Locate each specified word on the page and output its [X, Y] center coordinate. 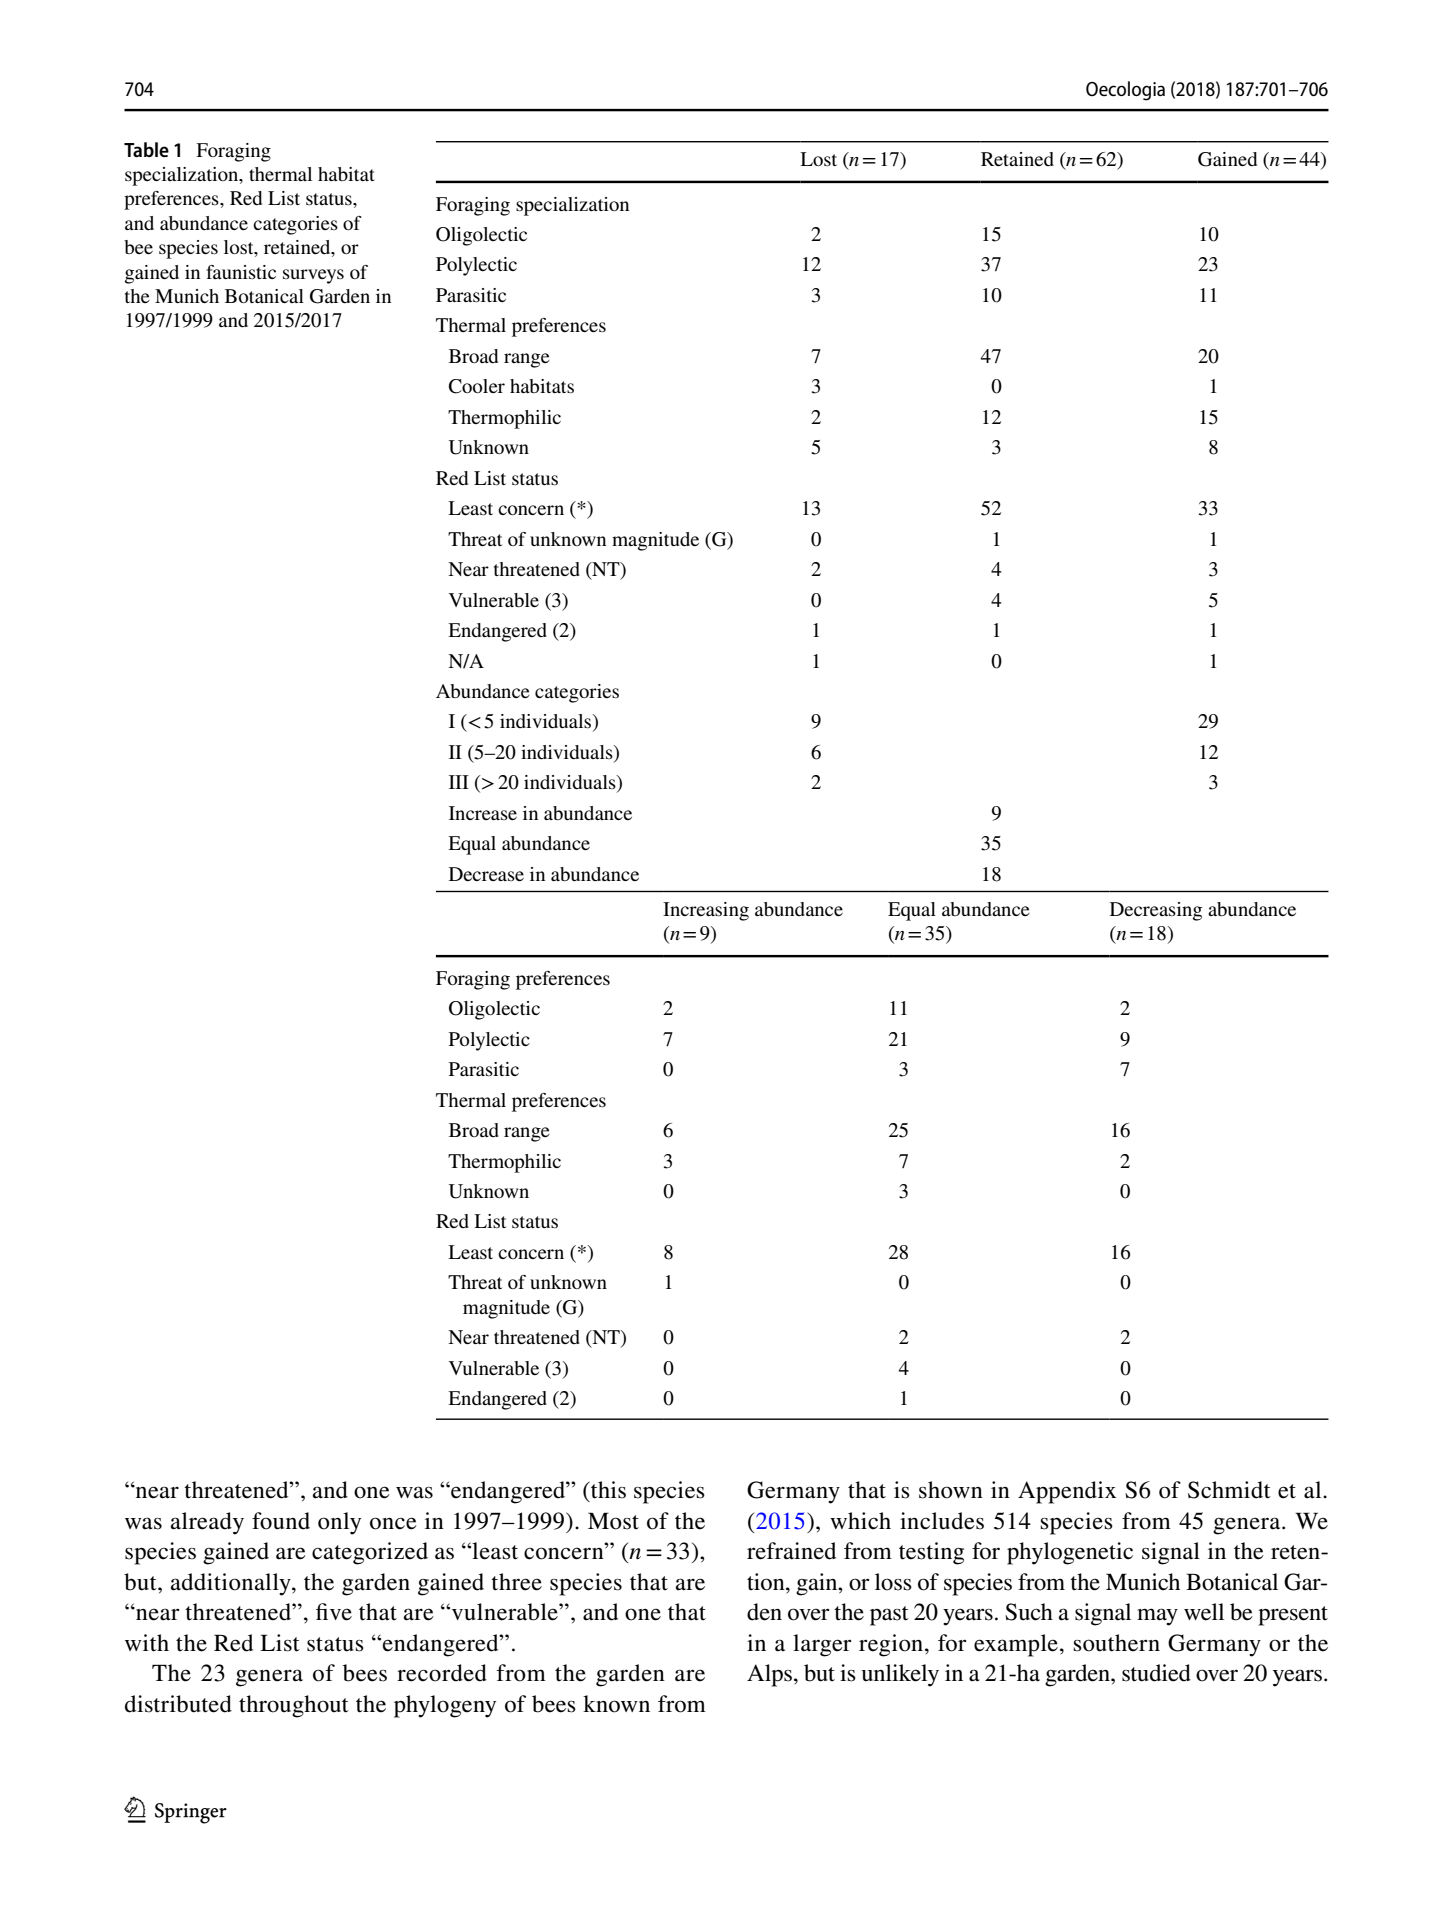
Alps [769, 1675]
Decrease [486, 874]
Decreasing [1156, 911]
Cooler [477, 386]
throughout [294, 1706]
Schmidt [1229, 1490]
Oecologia [1125, 91]
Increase [483, 813]
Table [146, 149]
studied [1156, 1673]
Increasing [706, 911]
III [459, 782]
